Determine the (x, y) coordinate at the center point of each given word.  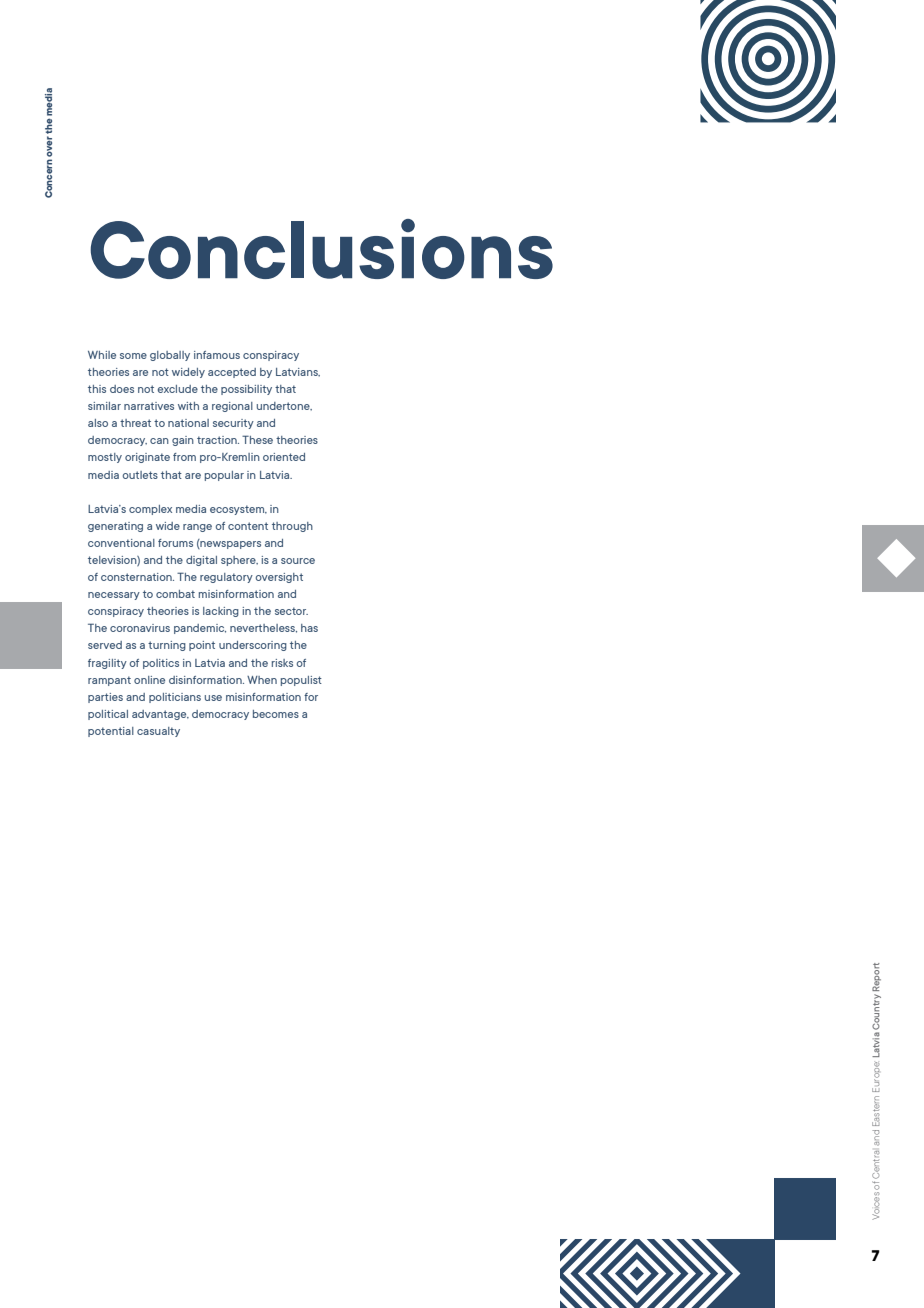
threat (135, 423)
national (188, 423)
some (133, 356)
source (298, 561)
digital (201, 561)
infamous (217, 355)
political (108, 715)
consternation (137, 577)
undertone (284, 406)
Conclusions (321, 249)
